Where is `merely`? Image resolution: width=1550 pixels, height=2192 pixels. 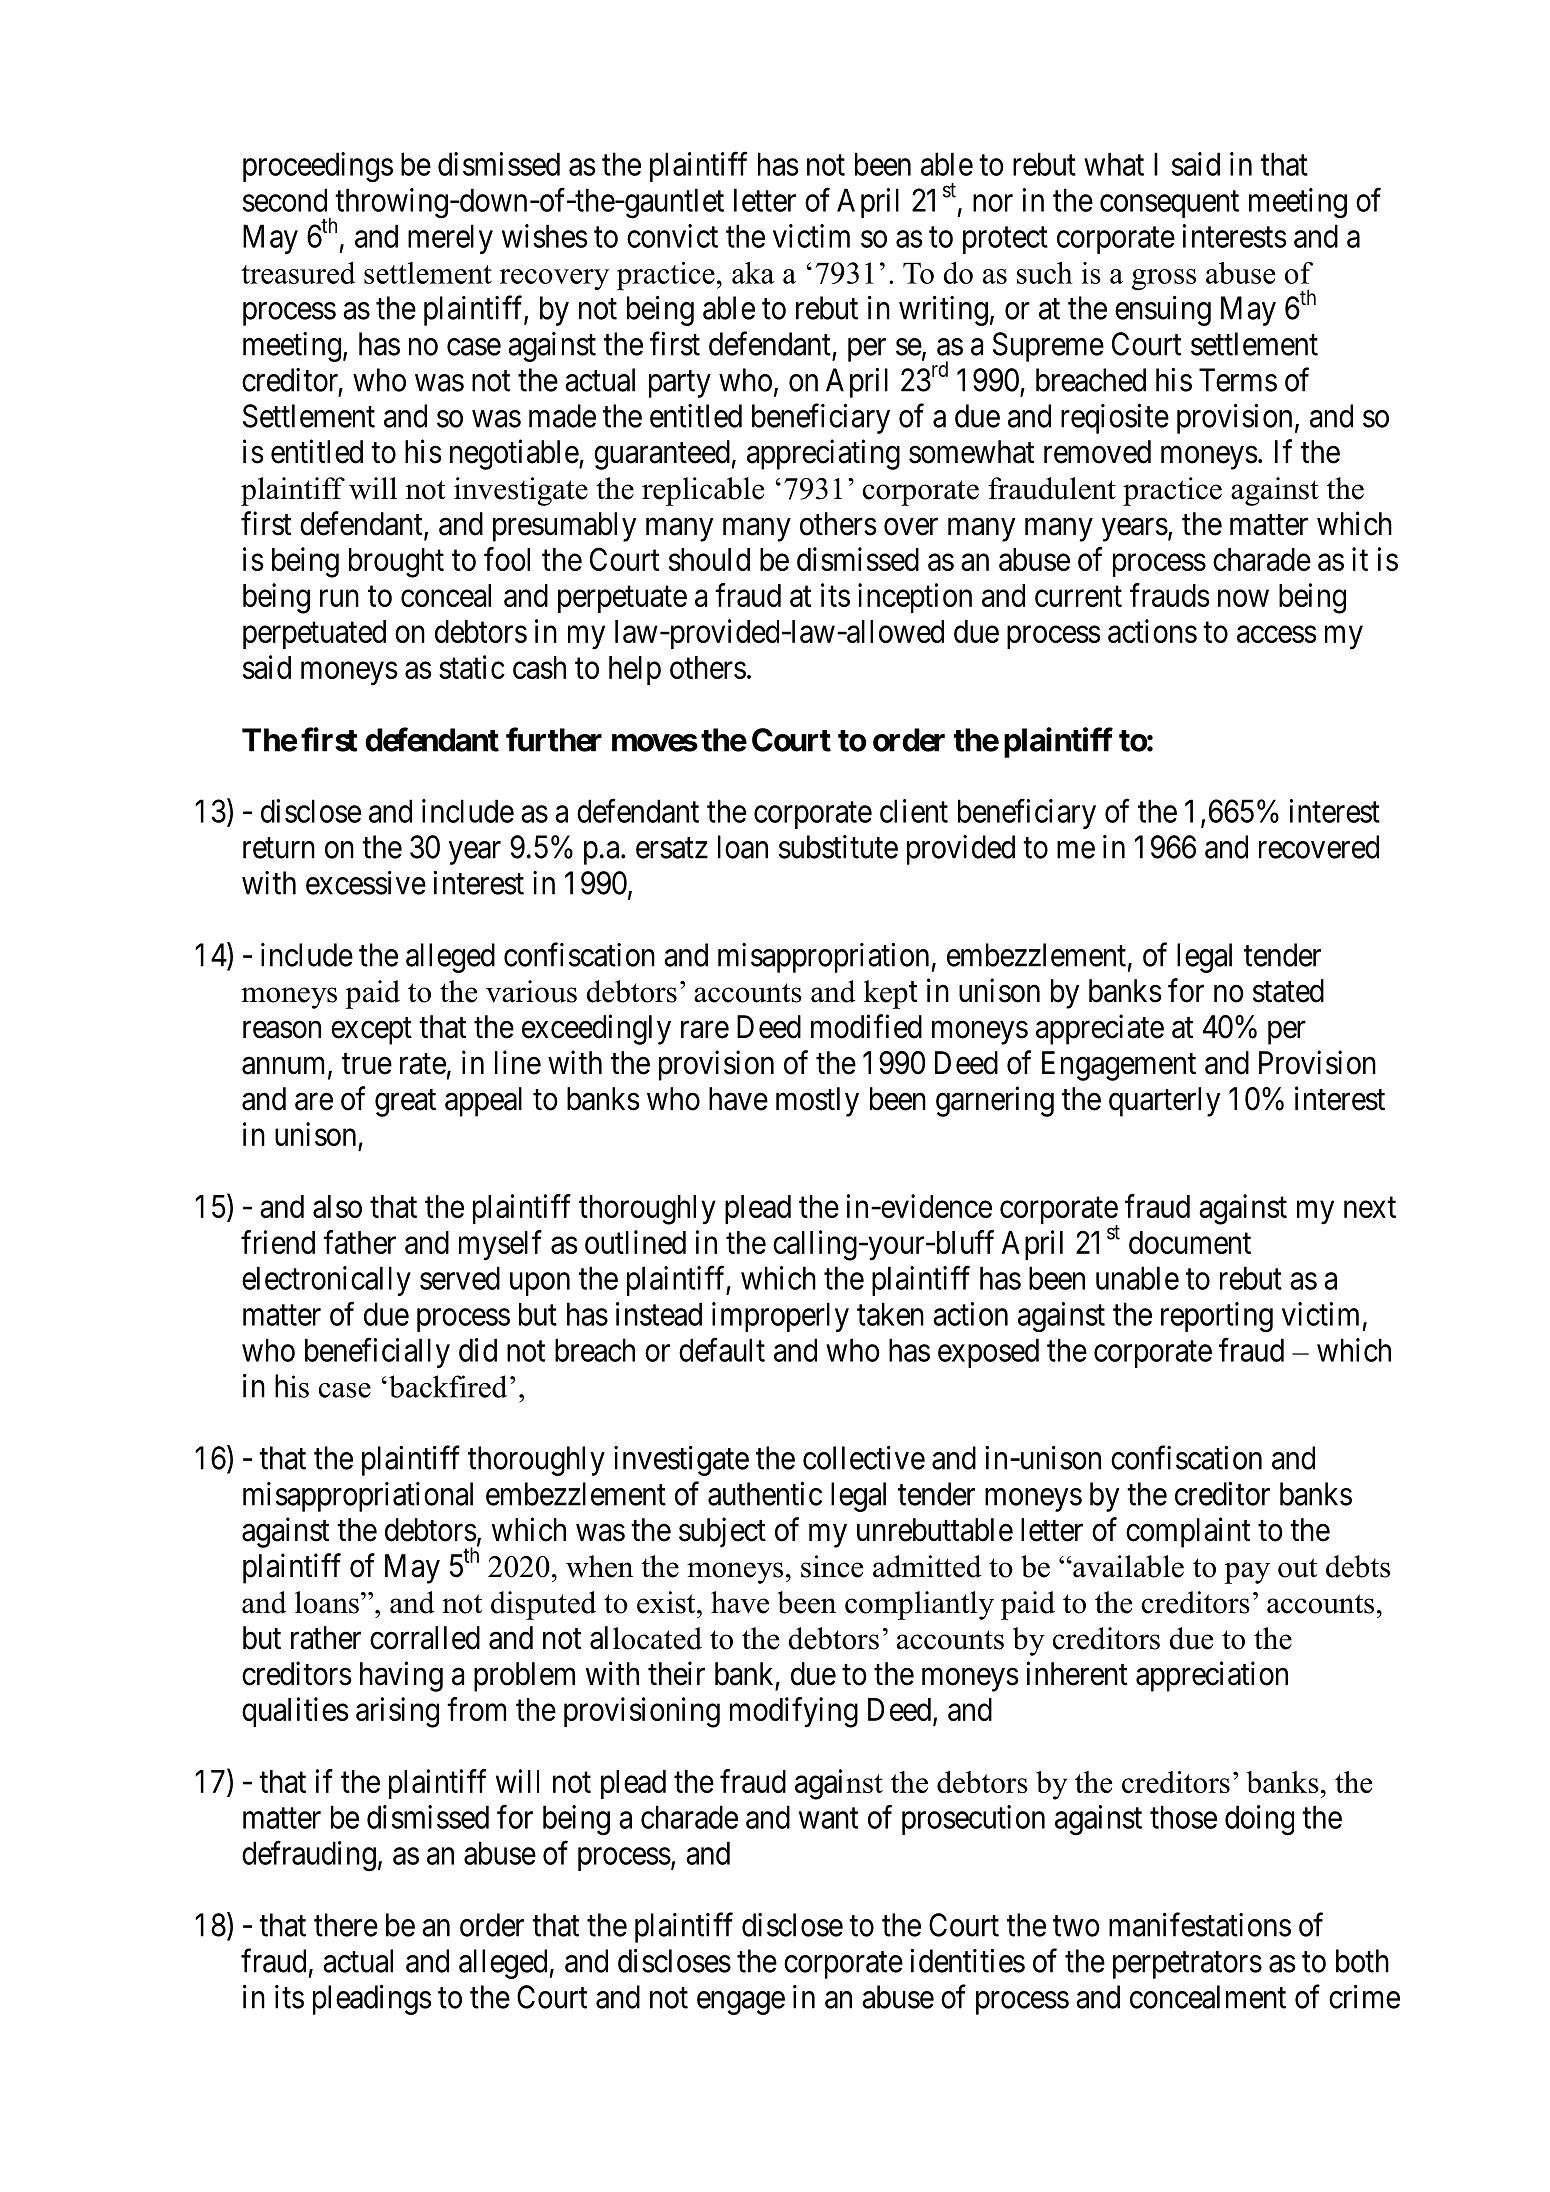
merely is located at coordinates (450, 239).
